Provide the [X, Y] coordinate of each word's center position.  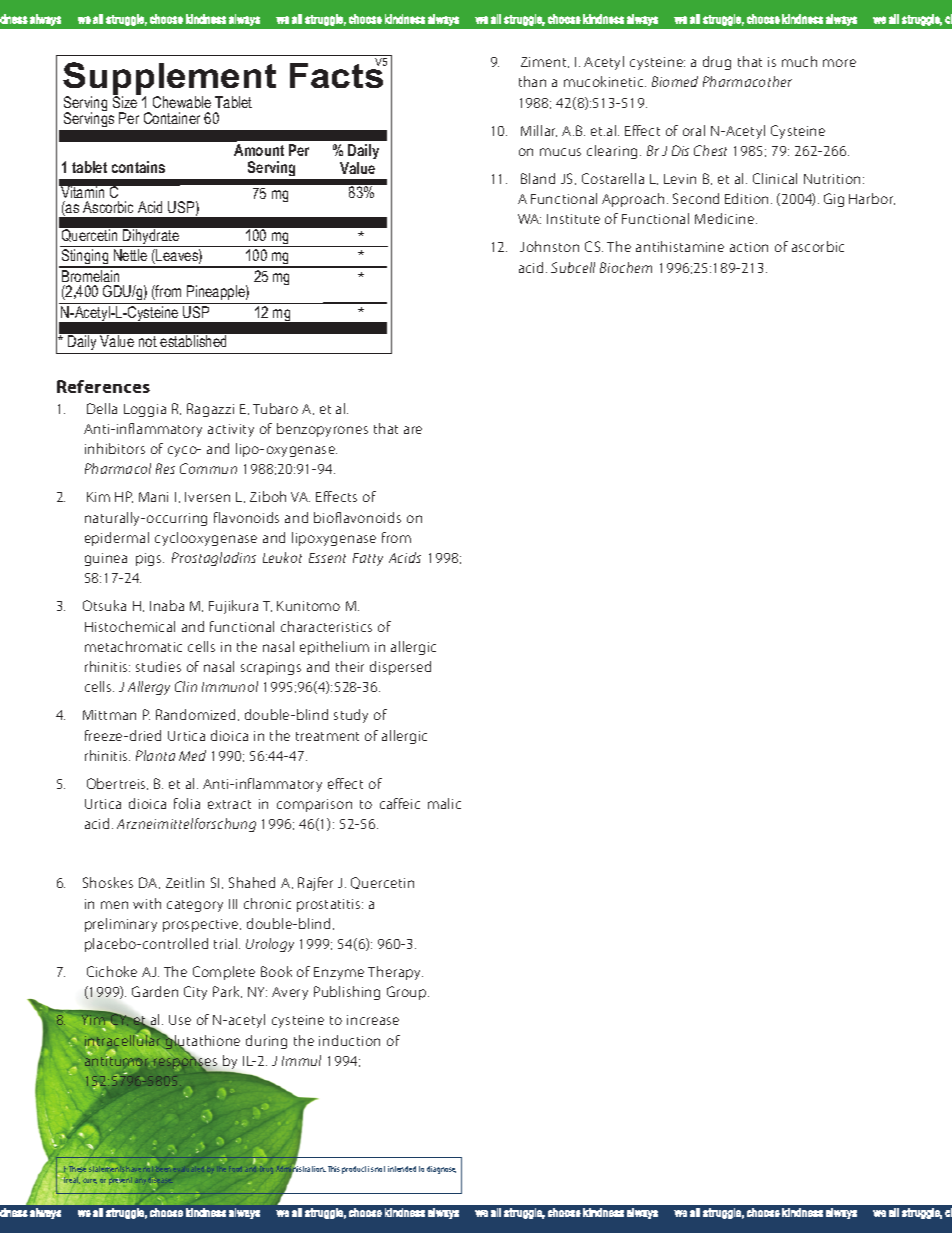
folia [187, 803]
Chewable [182, 102]
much [799, 61]
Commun [208, 468]
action [749, 247]
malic [444, 803]
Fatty [368, 559]
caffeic [400, 803]
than [532, 81]
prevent [120, 1181]
